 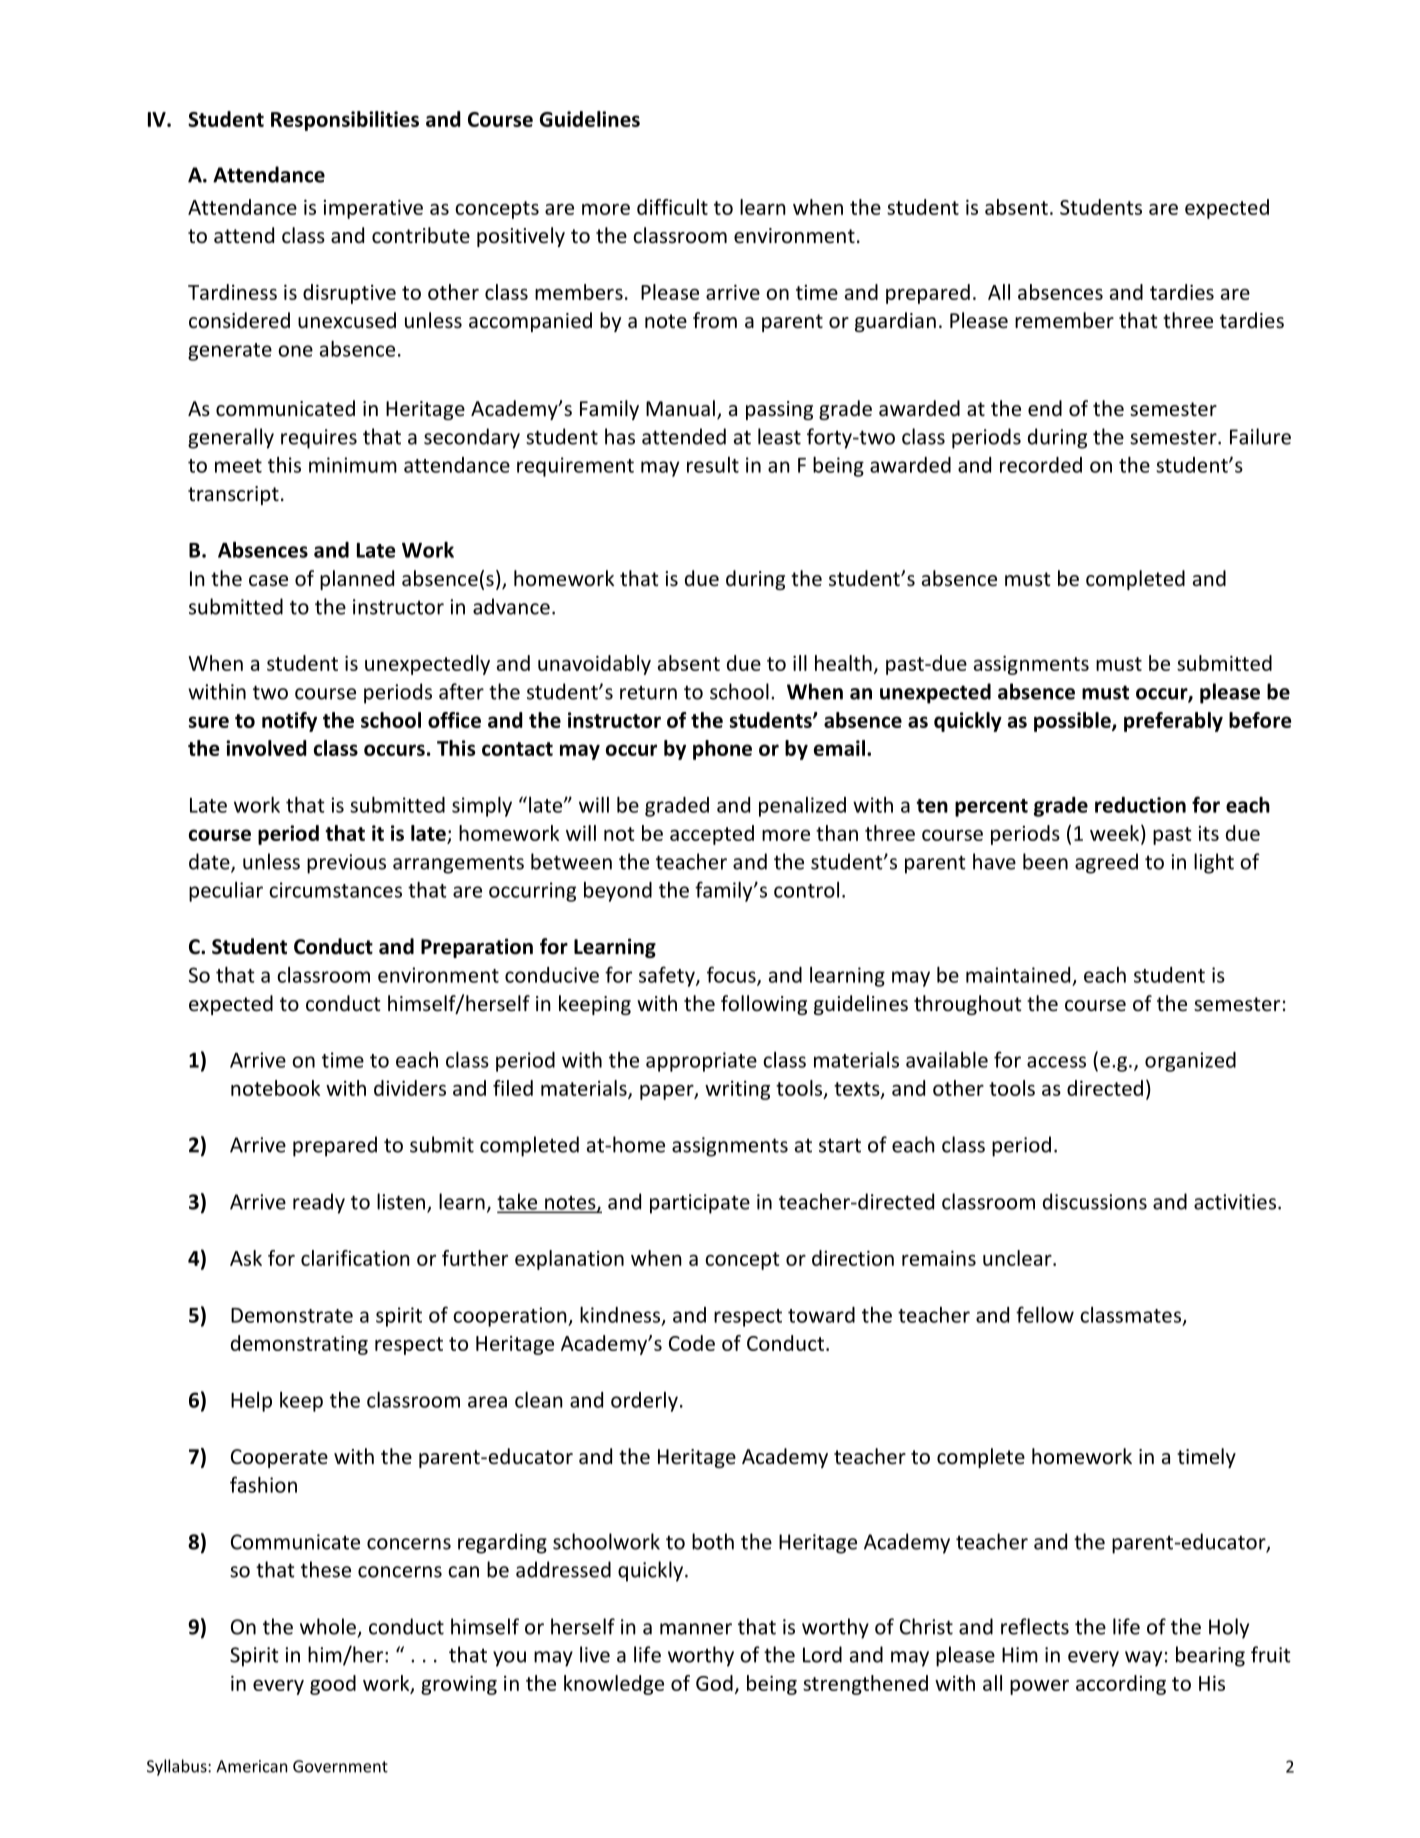 I want to click on God, so click(x=714, y=1683).
